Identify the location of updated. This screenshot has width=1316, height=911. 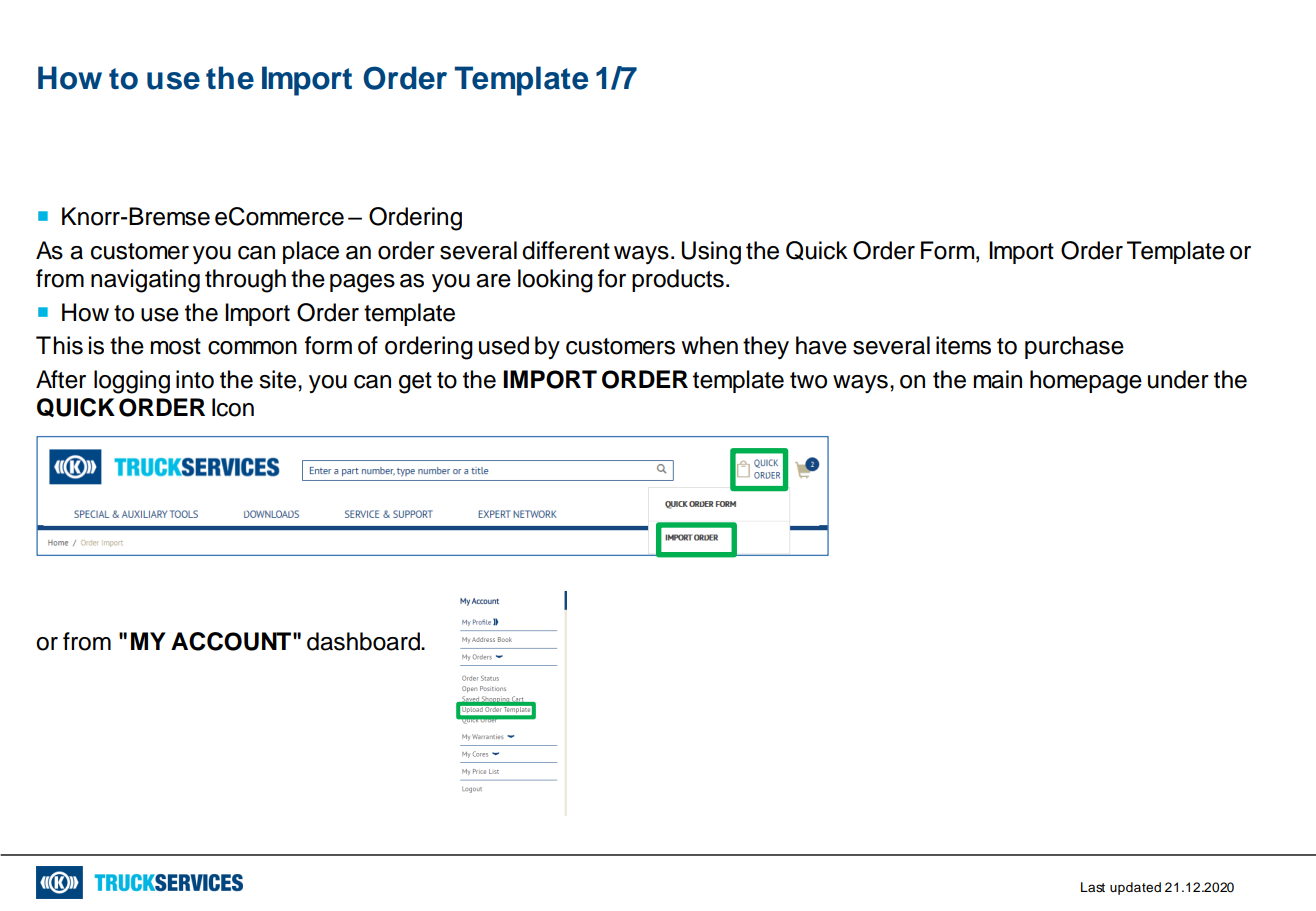
(1135, 888).
